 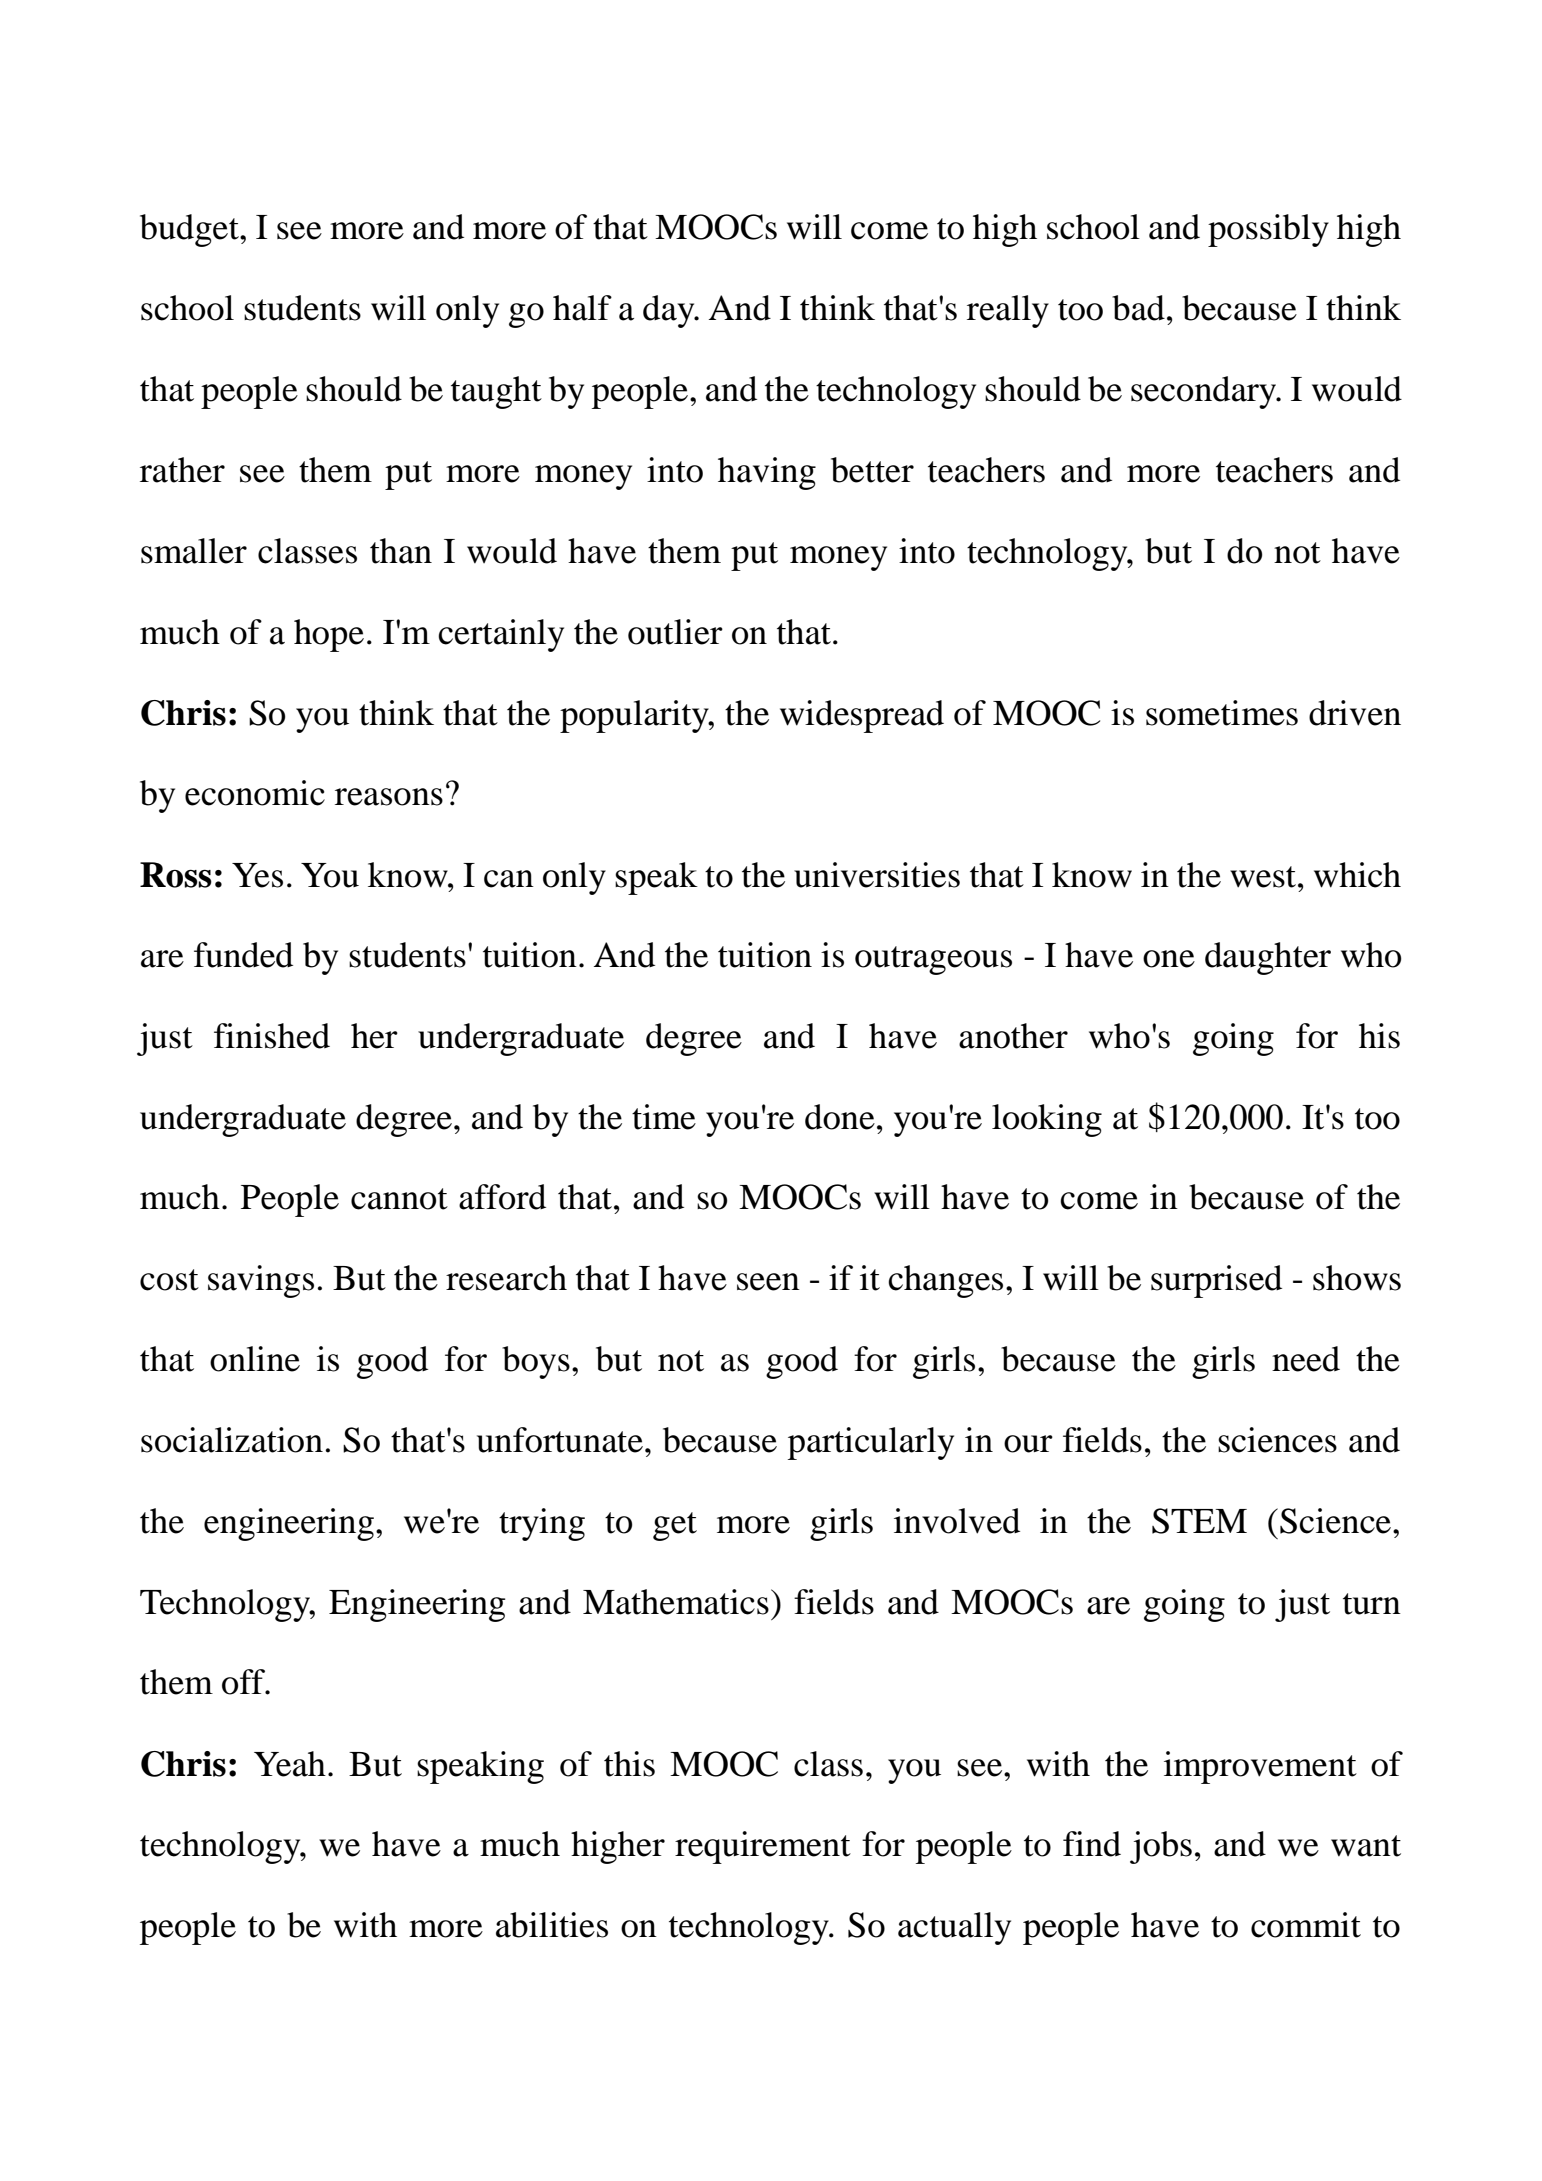 What do you see at coordinates (255, 793) in the page?
I see `economic` at bounding box center [255, 793].
